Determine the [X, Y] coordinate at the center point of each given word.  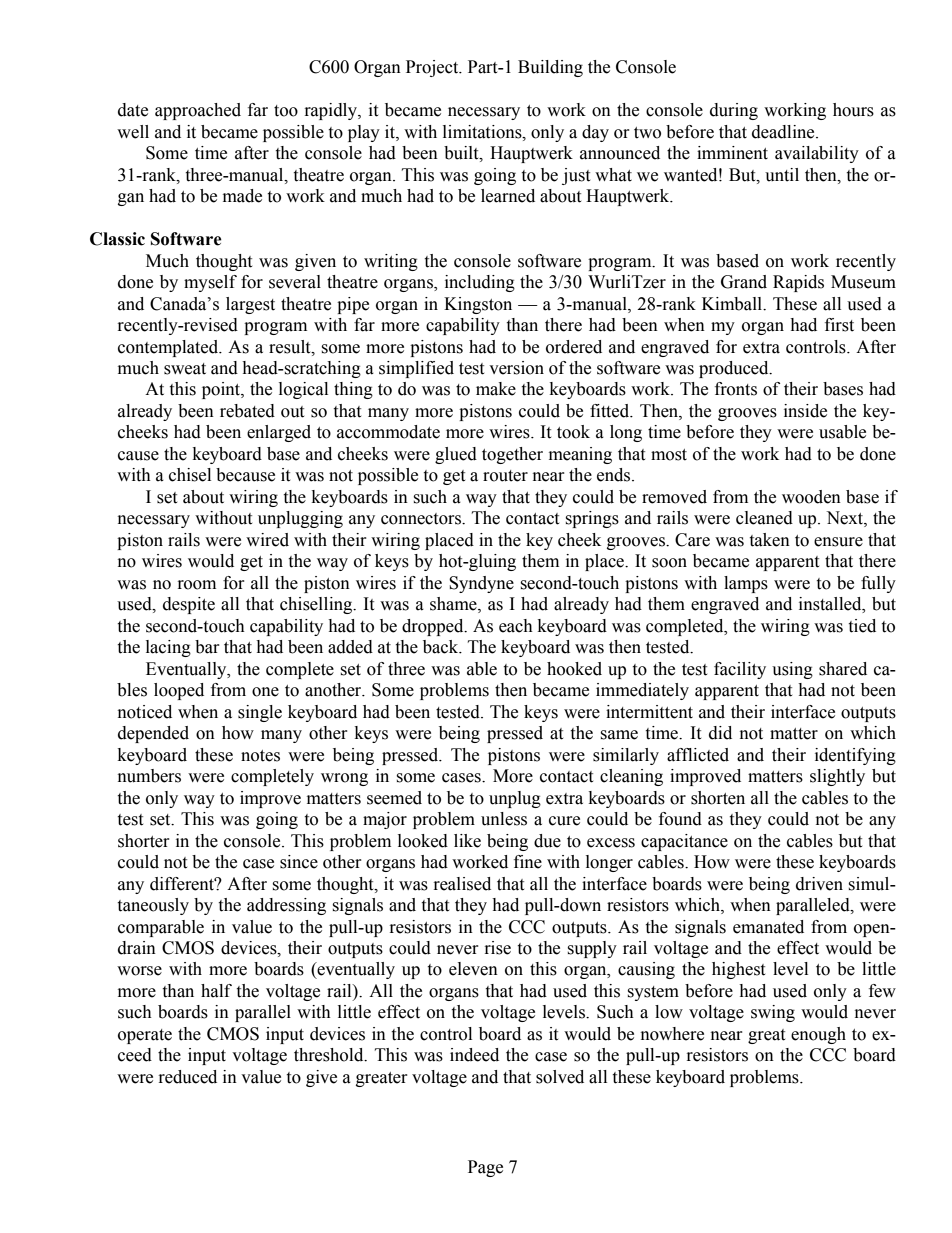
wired [267, 540]
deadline [784, 132]
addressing [286, 906]
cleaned [764, 518]
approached [198, 111]
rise [498, 948]
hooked [574, 669]
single [260, 713]
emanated [768, 927]
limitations [483, 132]
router [505, 476]
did [720, 733]
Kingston [478, 305]
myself [210, 283]
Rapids [798, 283]
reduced [188, 1077]
